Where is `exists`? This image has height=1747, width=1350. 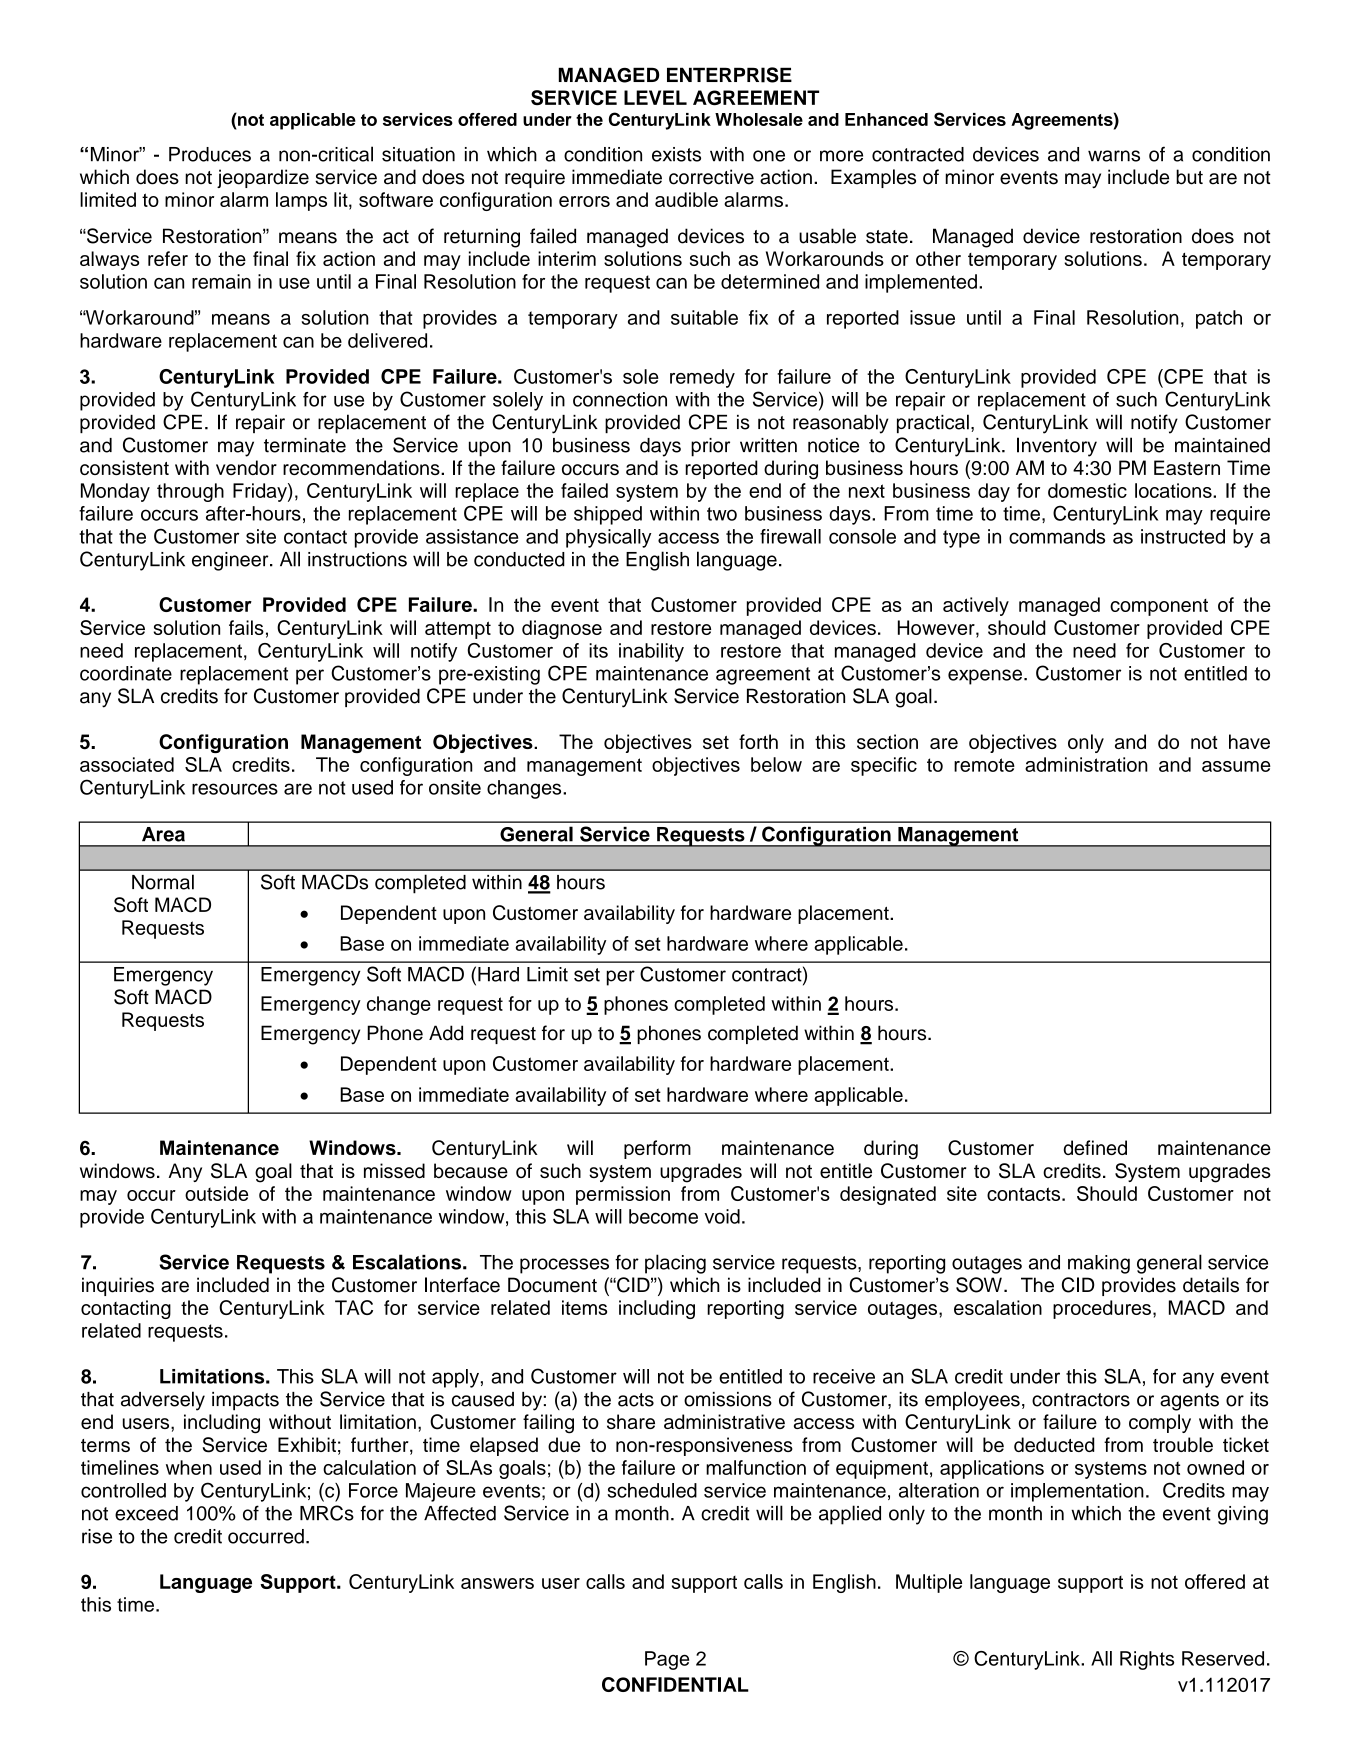
exists is located at coordinates (676, 154).
